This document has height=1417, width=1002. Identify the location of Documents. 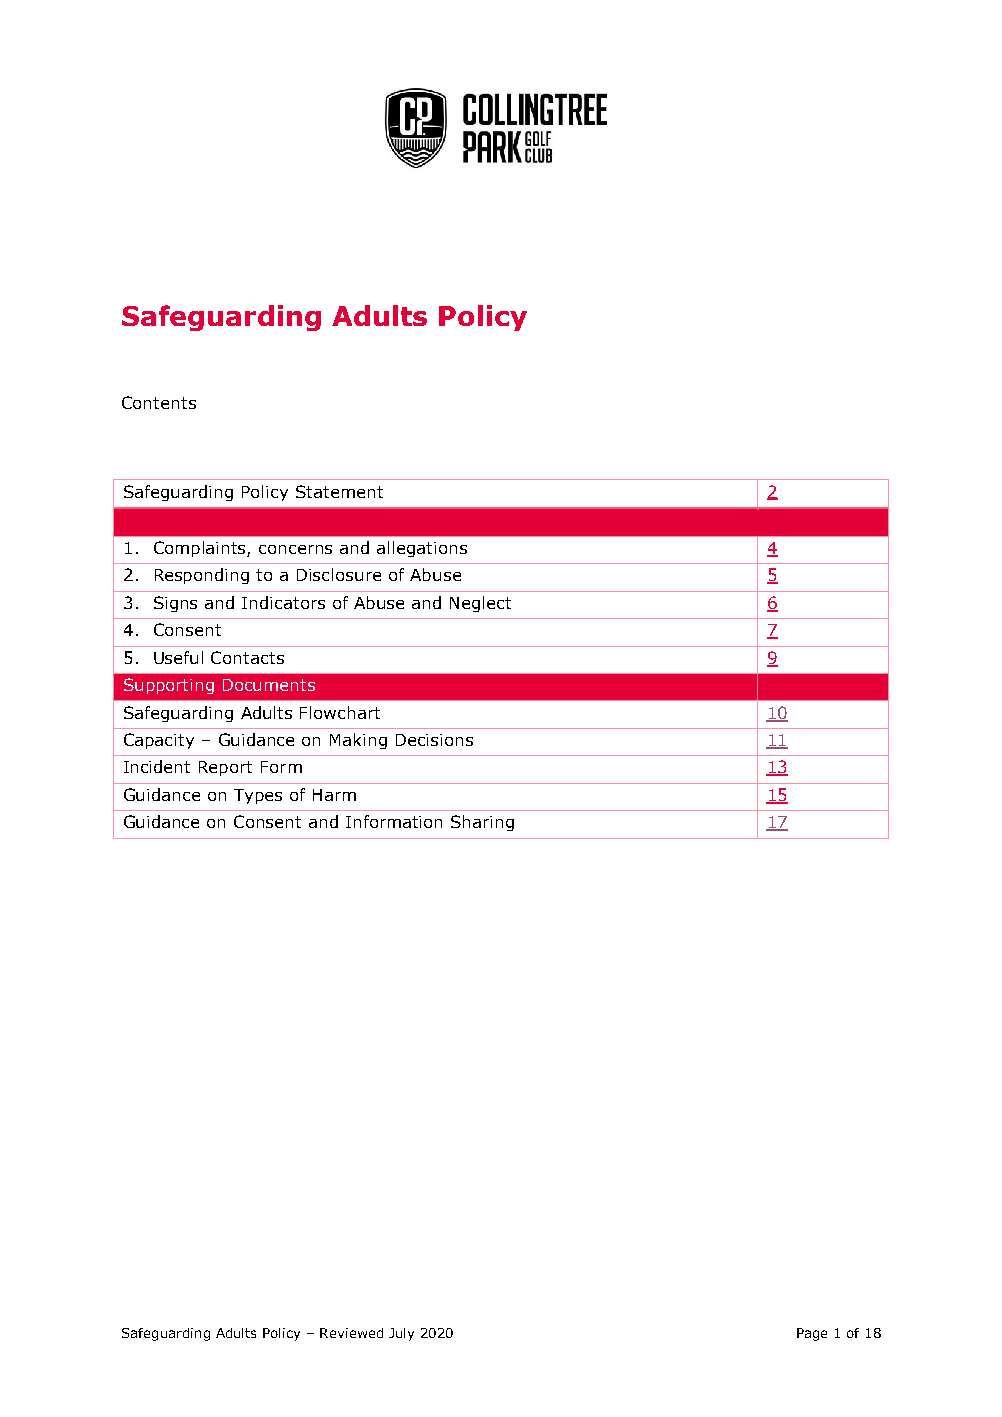
(269, 685).
